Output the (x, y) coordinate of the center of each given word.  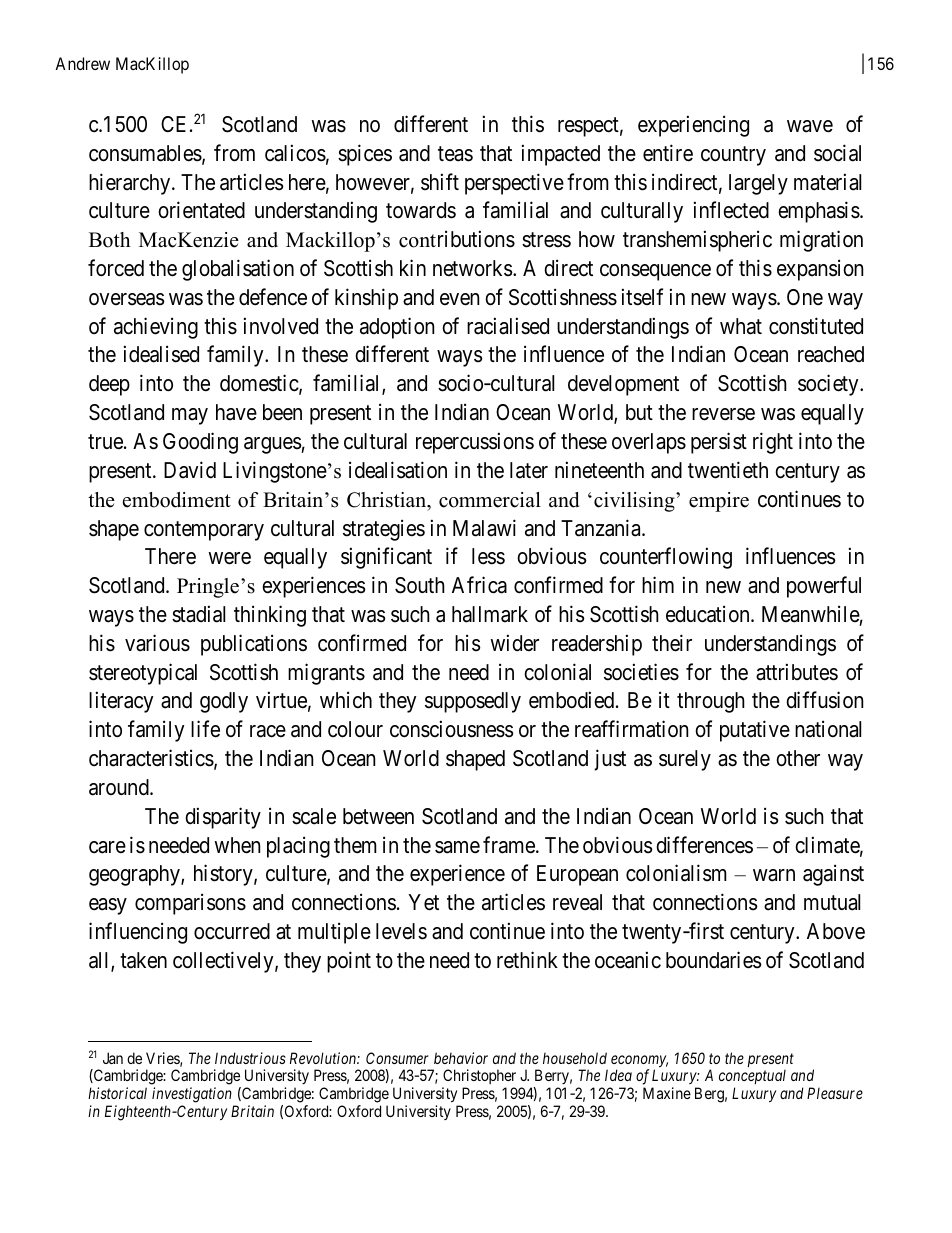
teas (455, 154)
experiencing (693, 126)
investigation (193, 1096)
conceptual (752, 1079)
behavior (461, 1058)
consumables (145, 153)
